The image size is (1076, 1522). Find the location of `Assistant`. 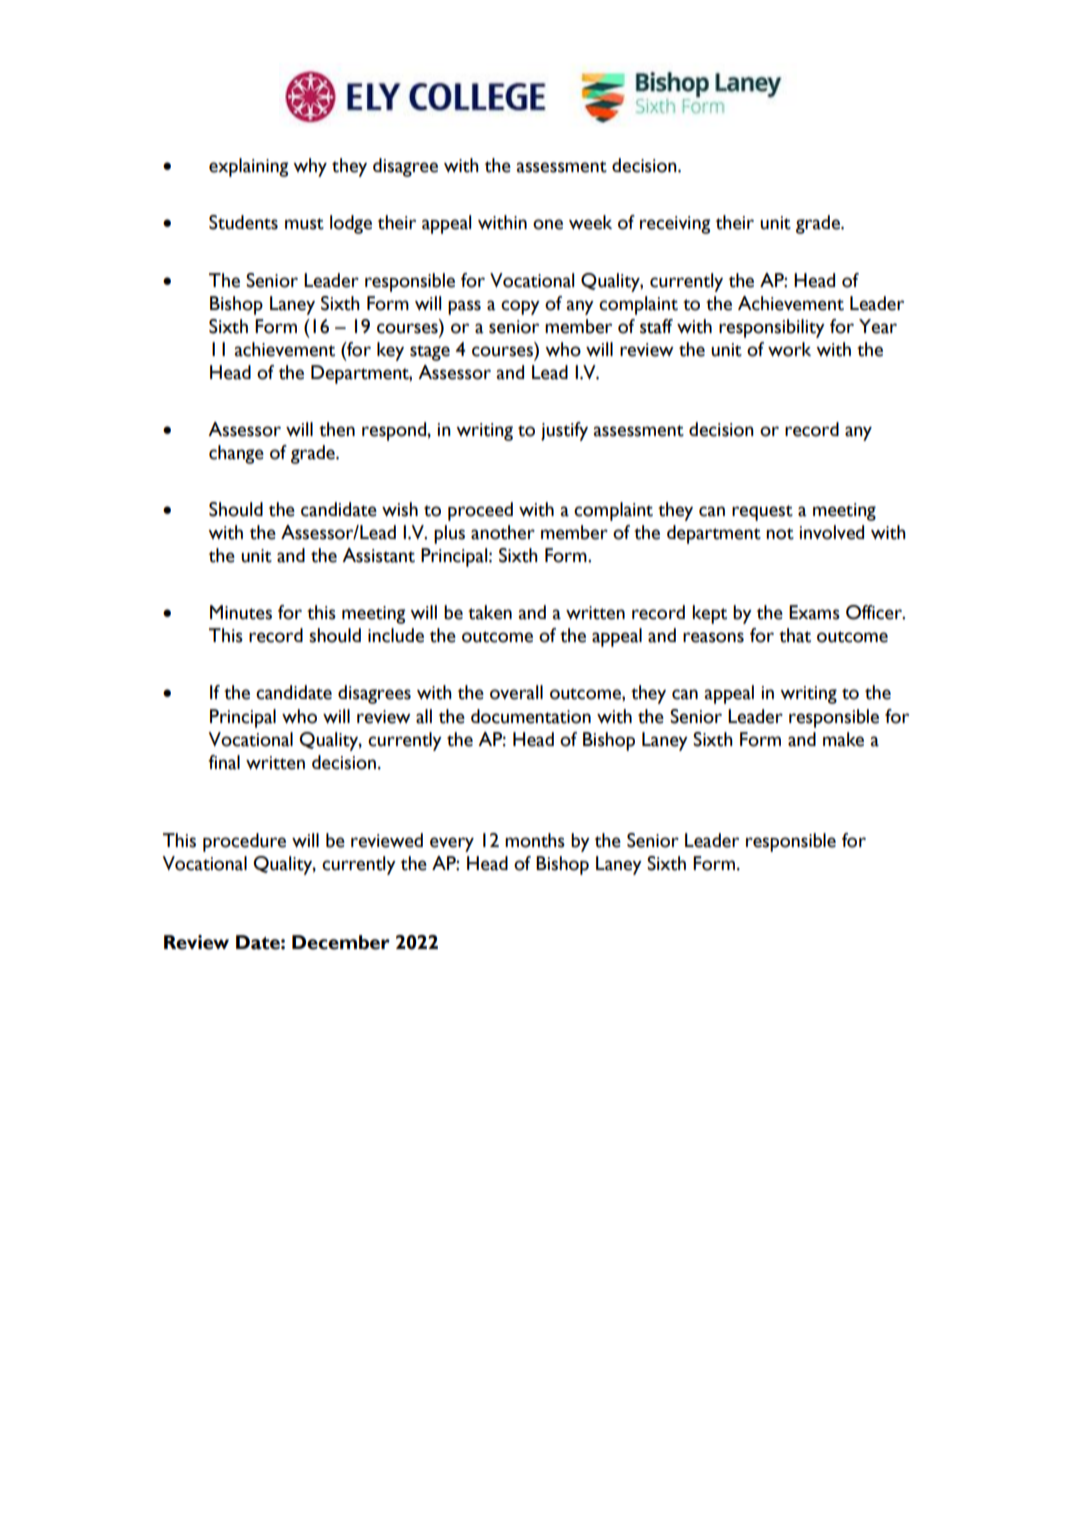

Assistant is located at coordinates (378, 555).
